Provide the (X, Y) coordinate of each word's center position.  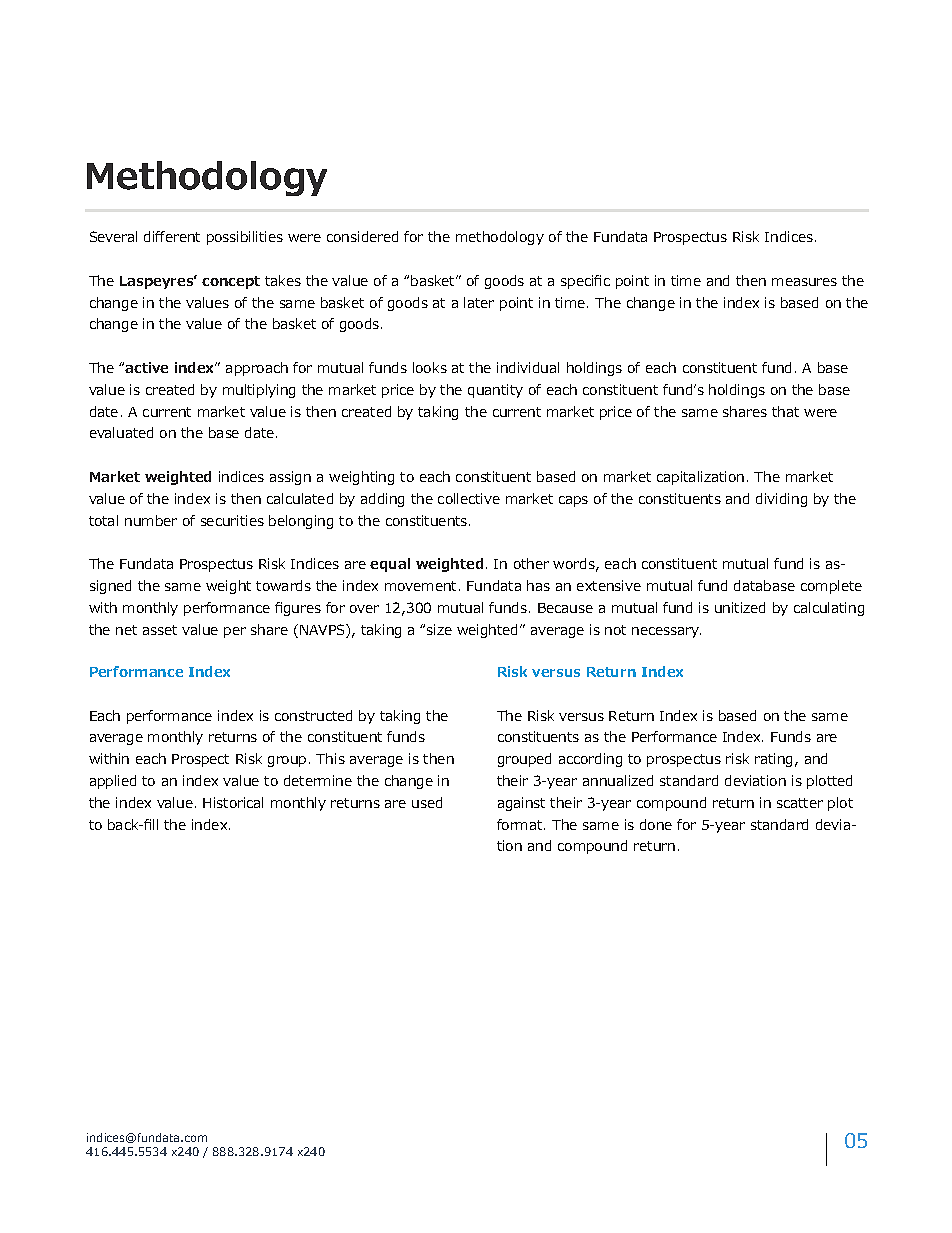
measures (804, 282)
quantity (495, 391)
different (172, 236)
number (151, 520)
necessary (666, 632)
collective (469, 498)
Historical (233, 802)
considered (362, 236)
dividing (781, 500)
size (439, 629)
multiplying (259, 391)
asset (160, 630)
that (785, 411)
